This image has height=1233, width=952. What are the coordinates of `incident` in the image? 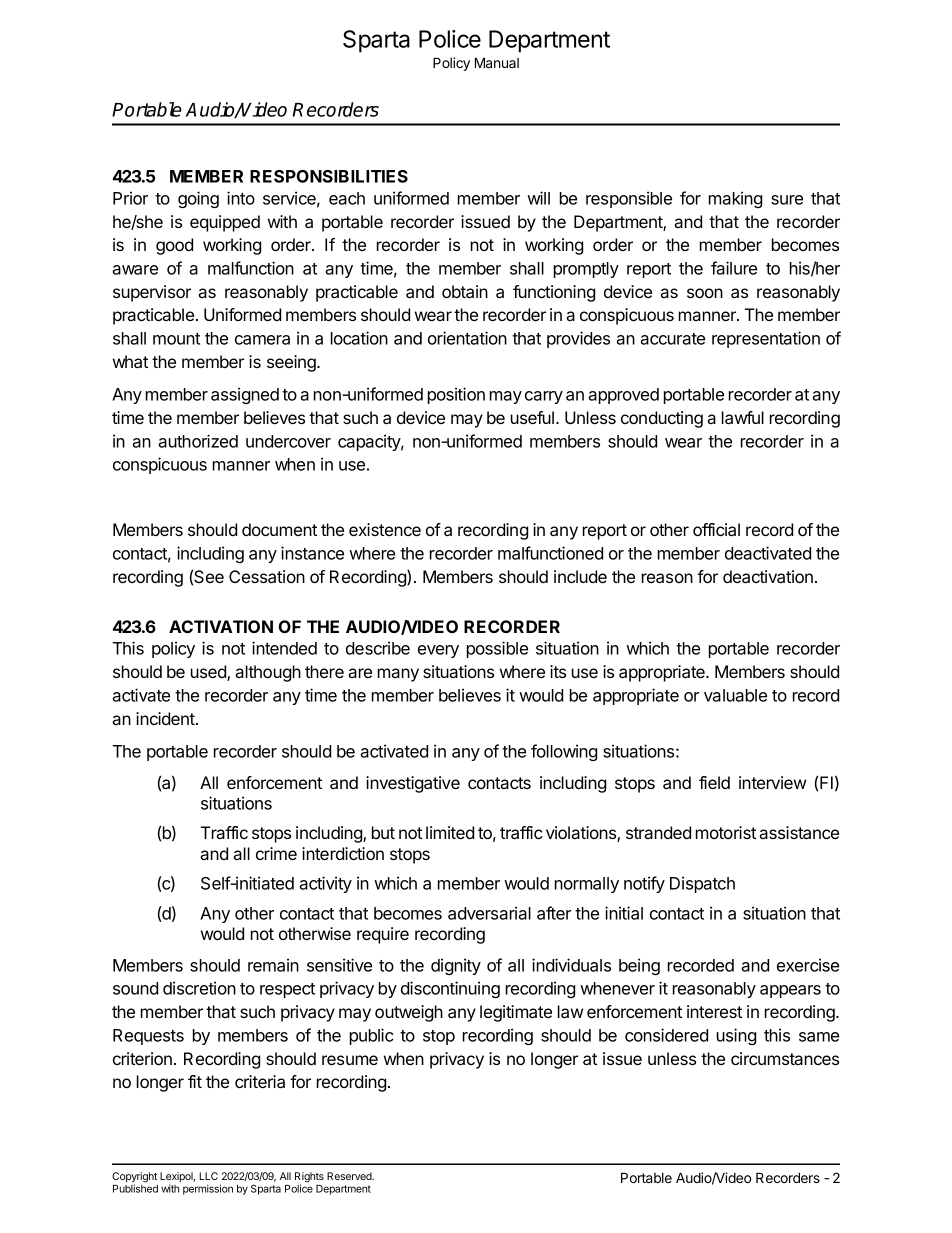 It's located at (166, 718).
